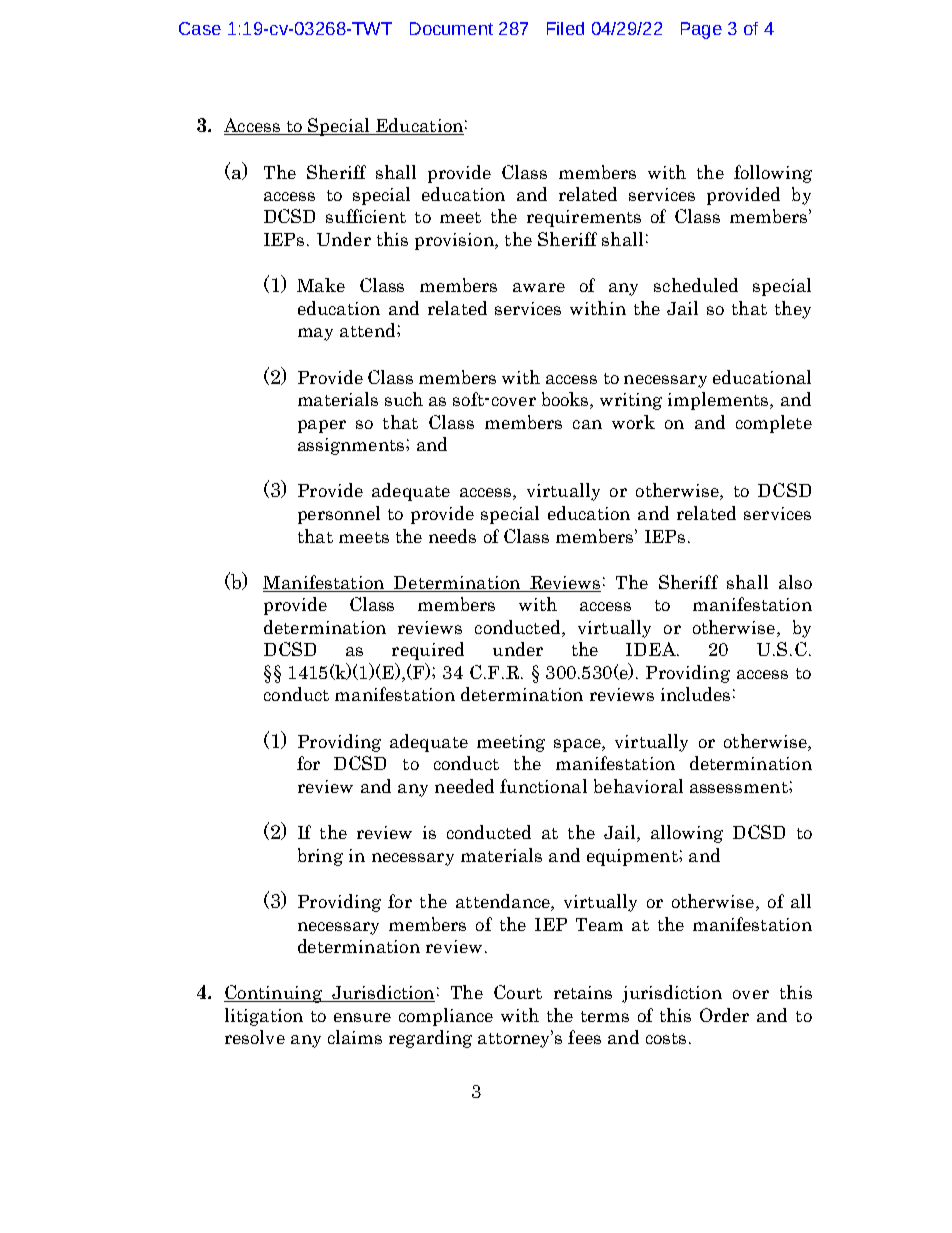 The height and width of the image is (1233, 952). Describe the element at coordinates (451, 28) in the image. I see `Document` at that location.
